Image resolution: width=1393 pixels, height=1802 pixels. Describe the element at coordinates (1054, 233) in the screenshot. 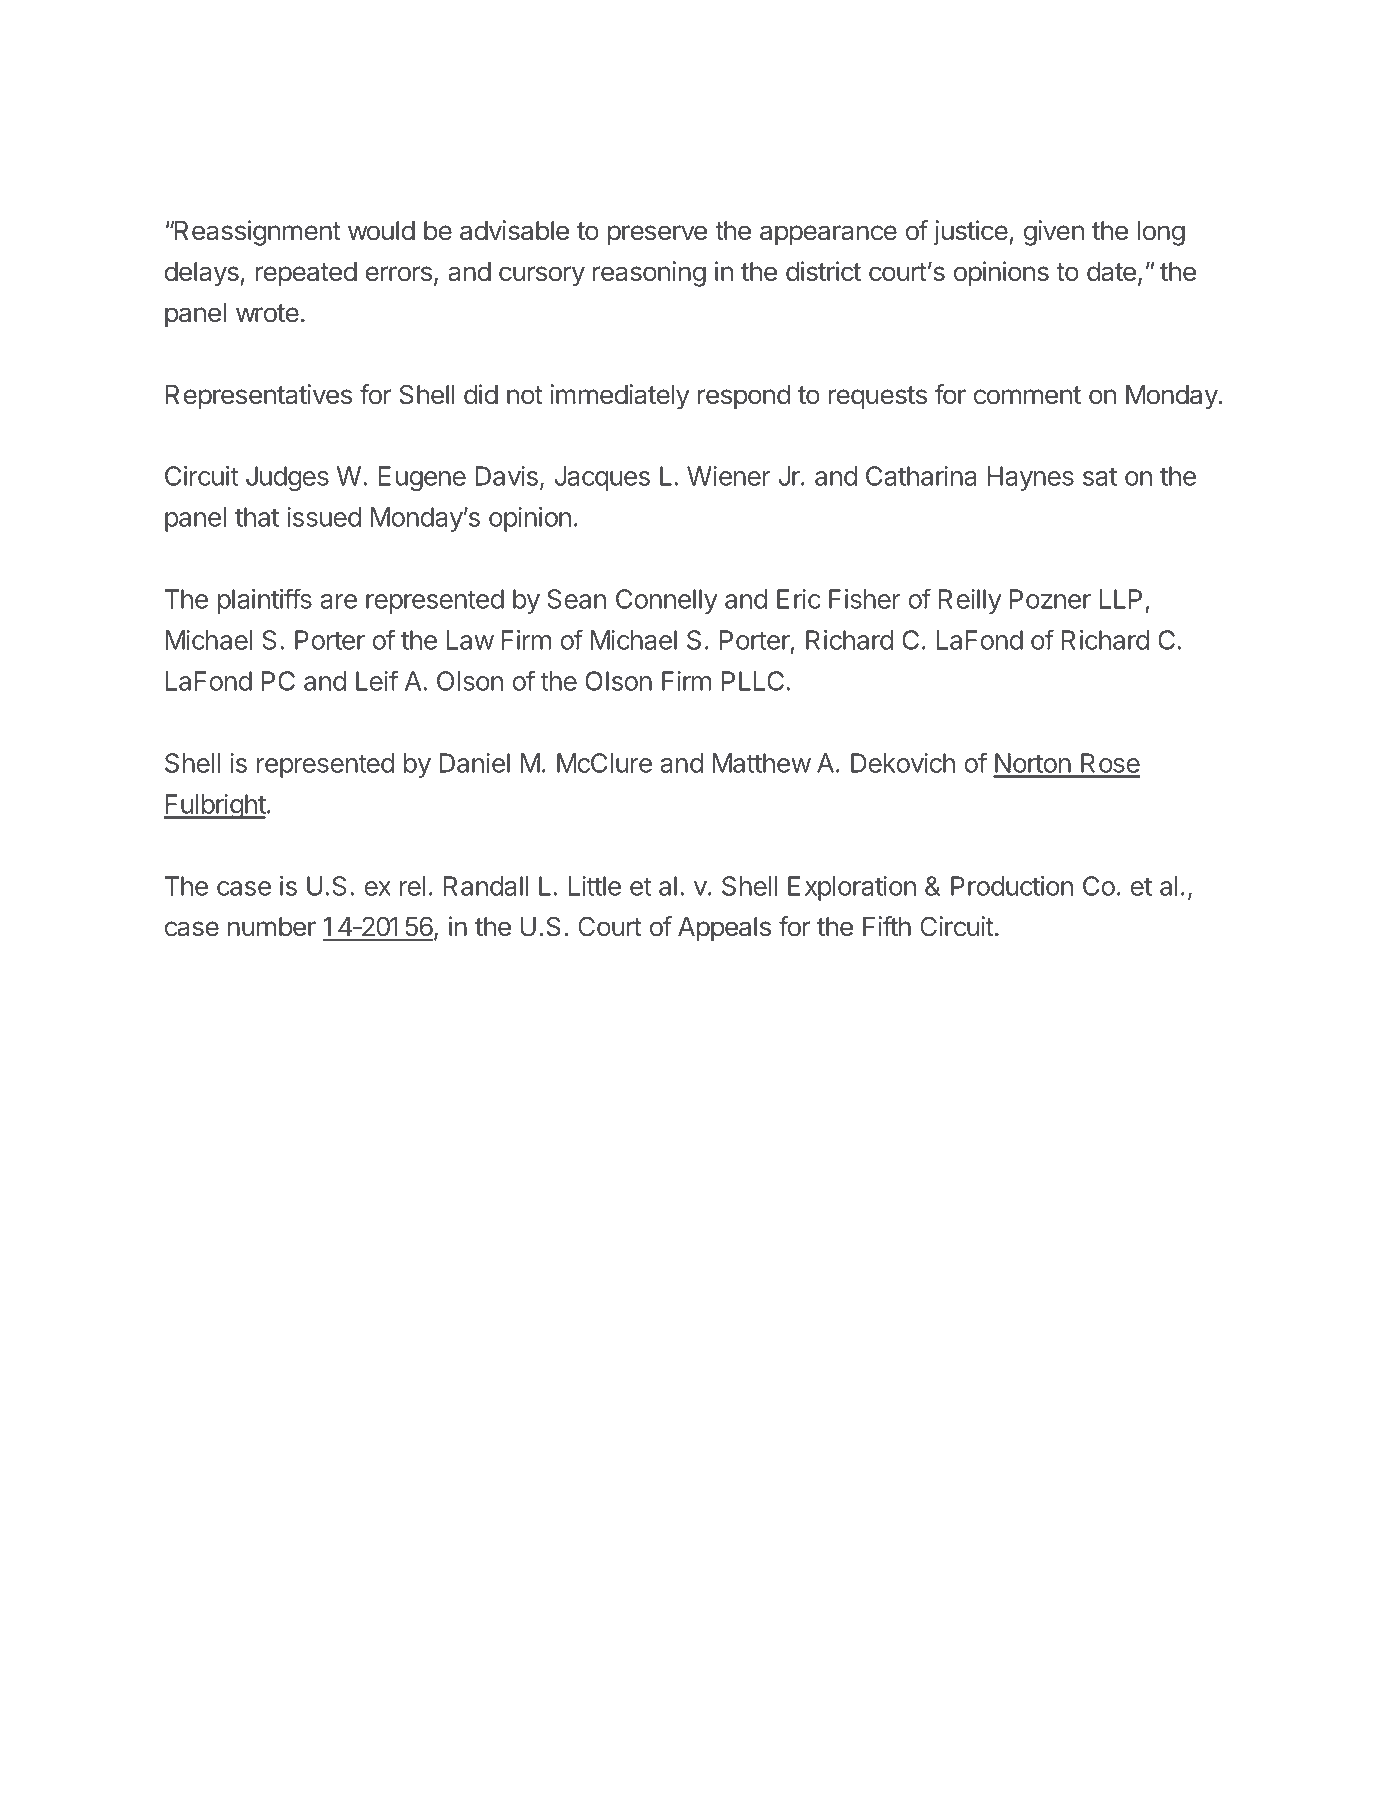

I see `given` at that location.
